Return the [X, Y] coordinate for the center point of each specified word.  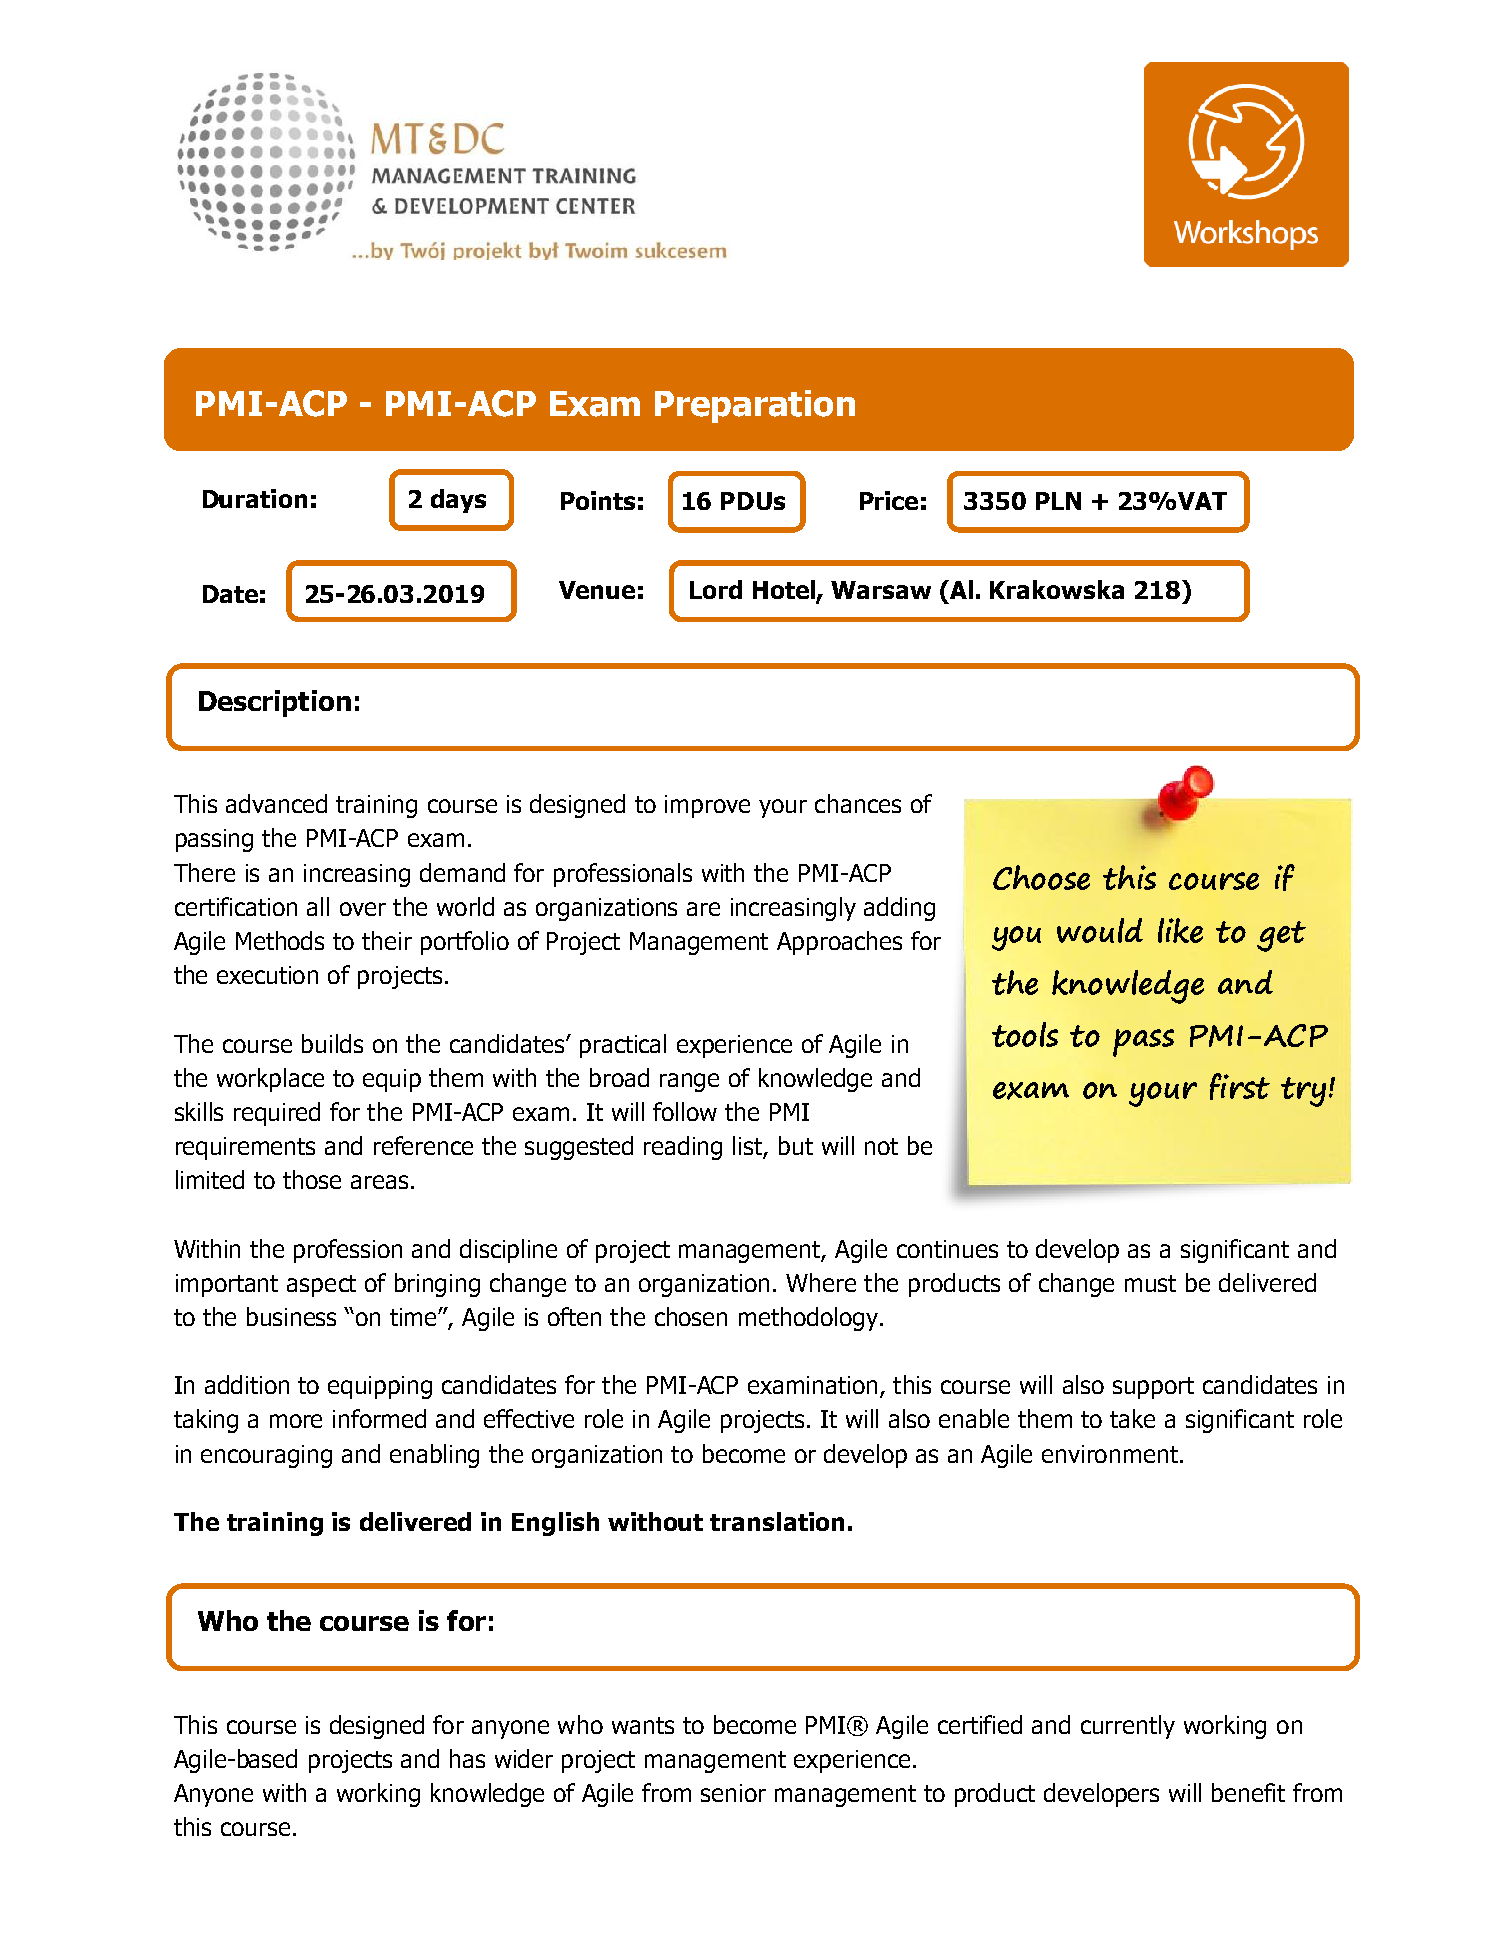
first [1240, 1086]
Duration [255, 498]
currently [1128, 1727]
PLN [1058, 501]
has [467, 1758]
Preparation [755, 406]
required [277, 1114]
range [689, 1082]
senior [733, 1793]
